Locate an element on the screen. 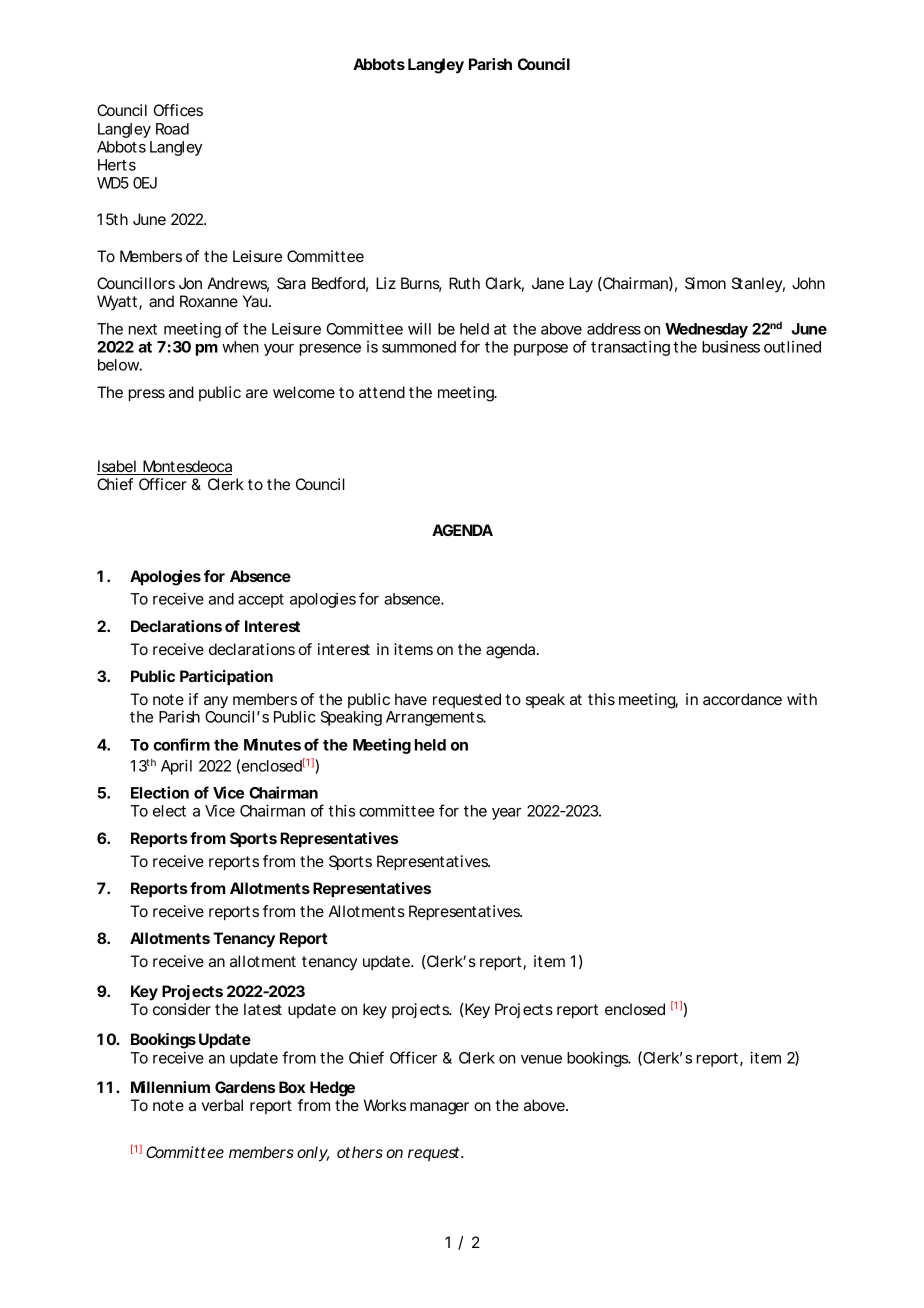  Simon is located at coordinates (705, 283).
